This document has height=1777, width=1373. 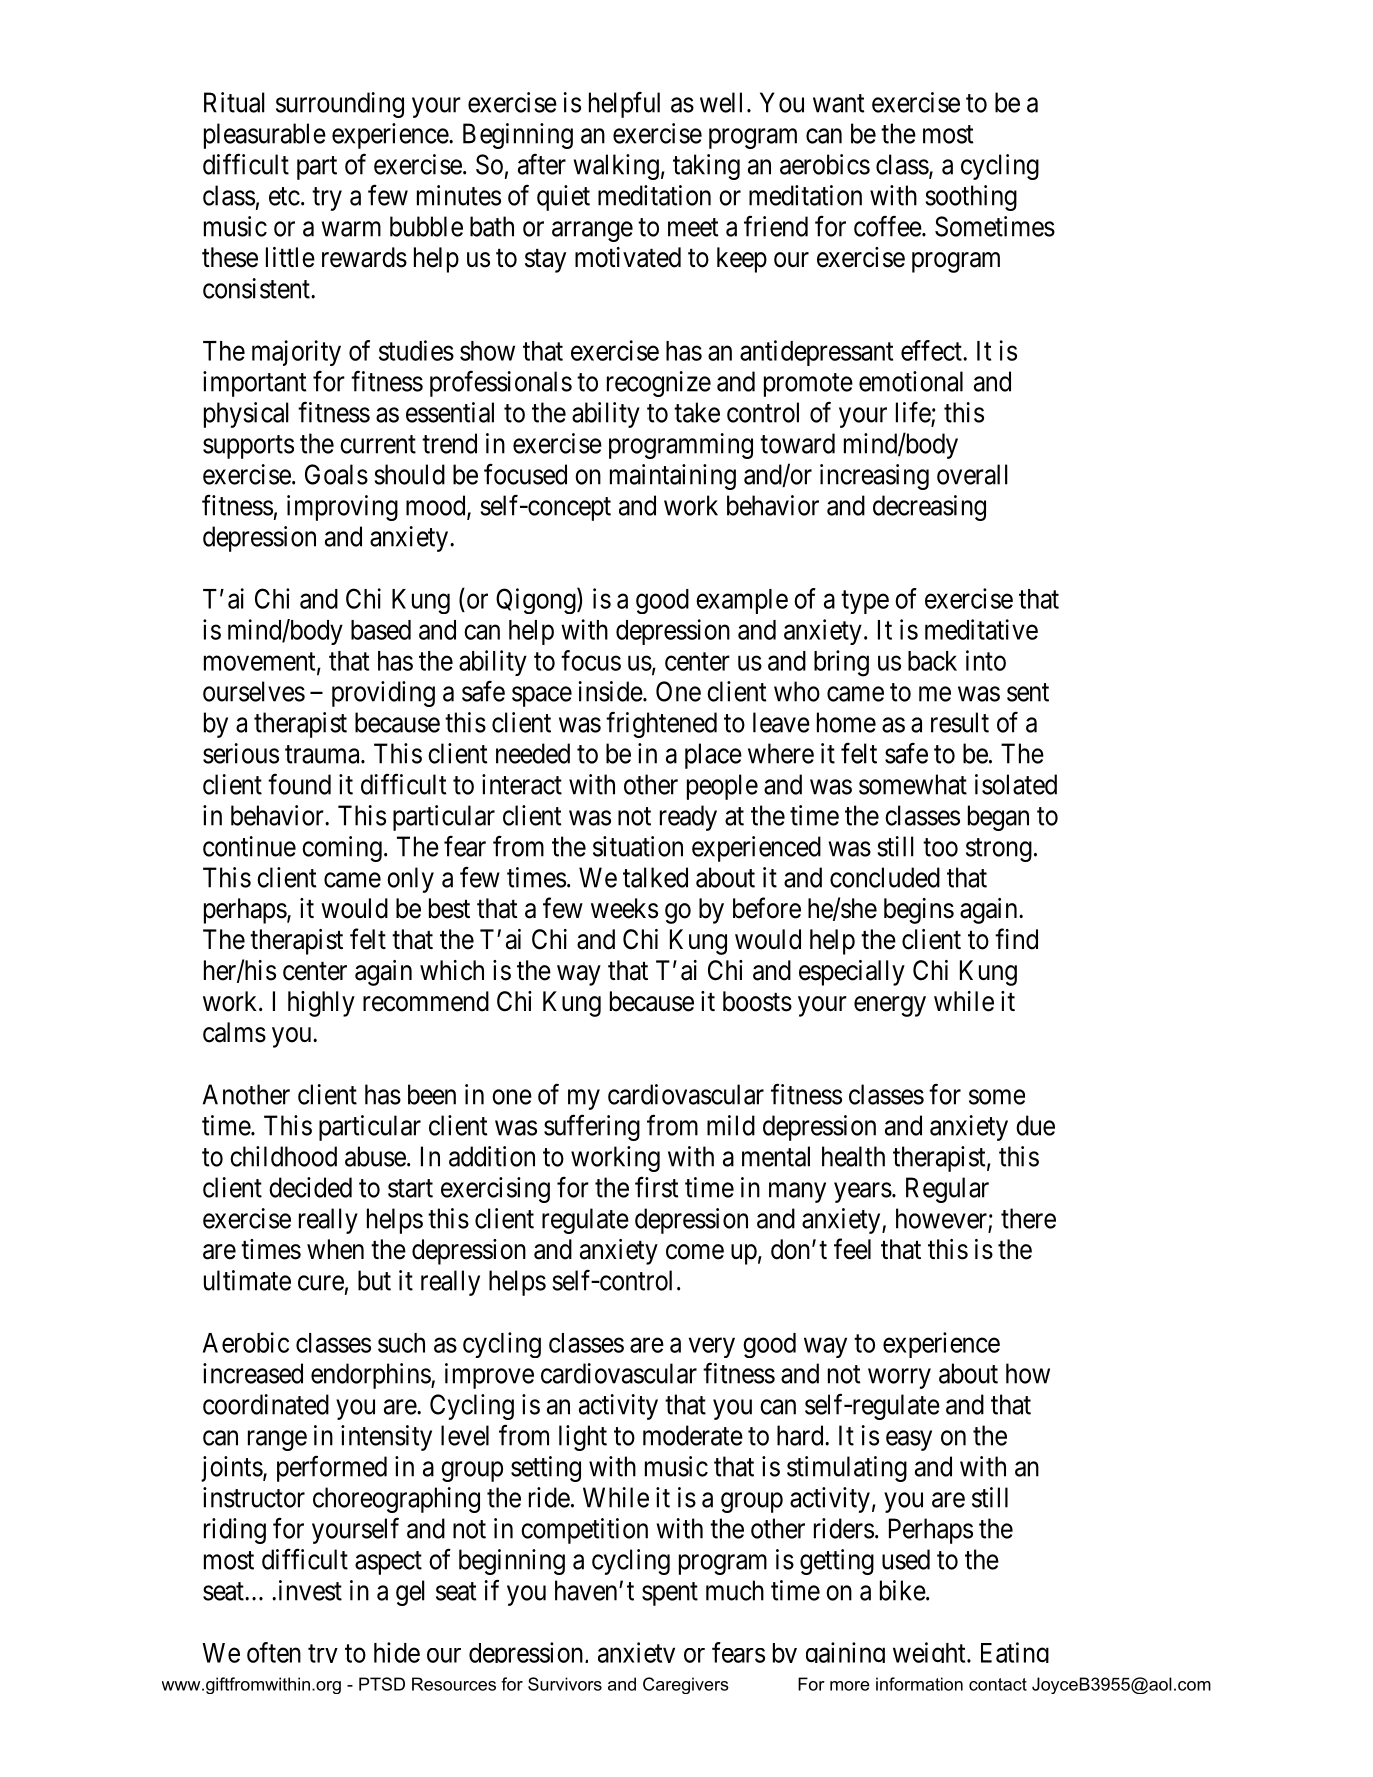 I want to click on worry, so click(x=899, y=1379).
